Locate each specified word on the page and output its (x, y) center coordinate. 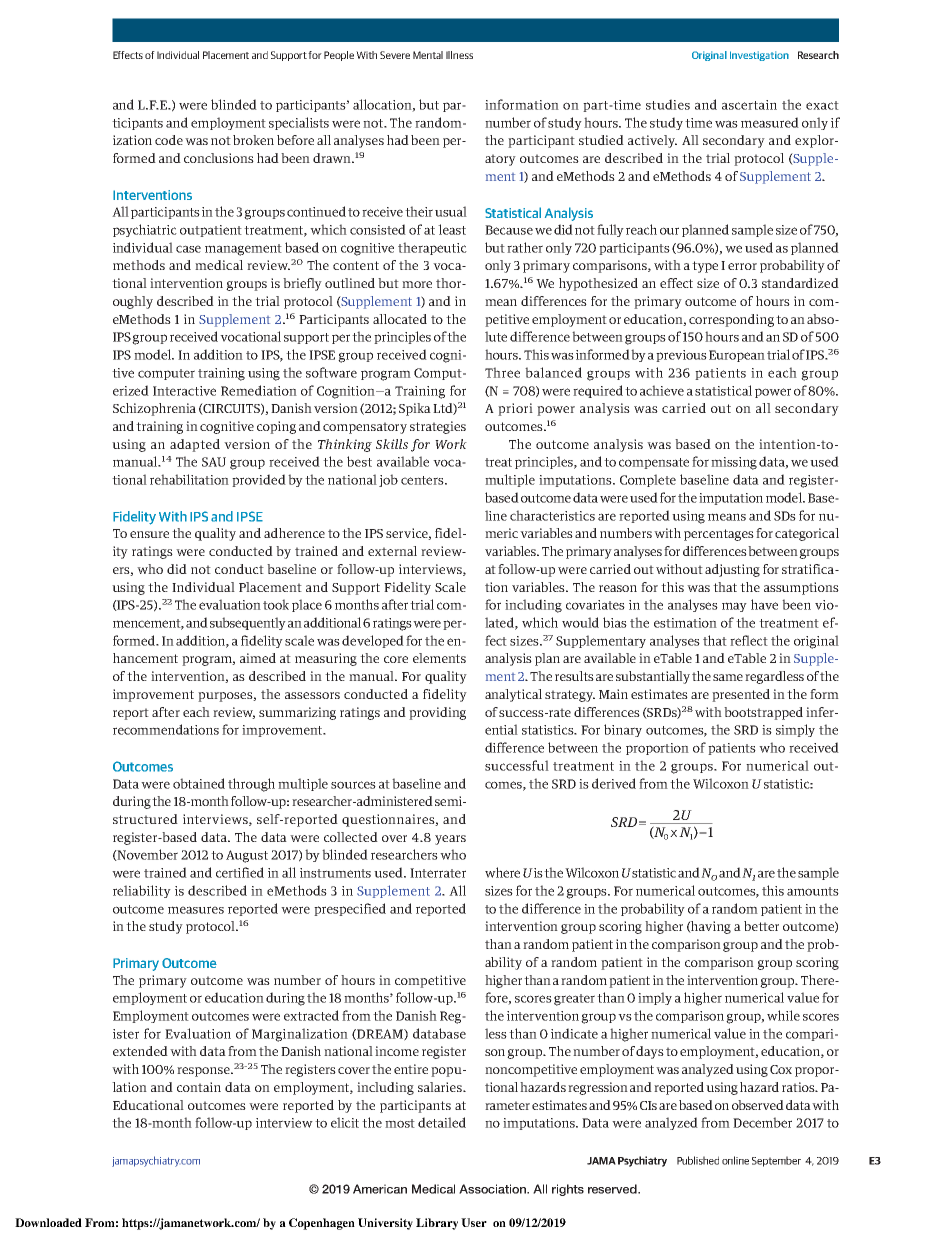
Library (437, 1224)
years (450, 840)
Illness (459, 55)
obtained (199, 783)
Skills (392, 444)
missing (734, 463)
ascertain (749, 105)
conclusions (219, 158)
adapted (195, 445)
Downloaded (48, 1222)
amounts (813, 891)
